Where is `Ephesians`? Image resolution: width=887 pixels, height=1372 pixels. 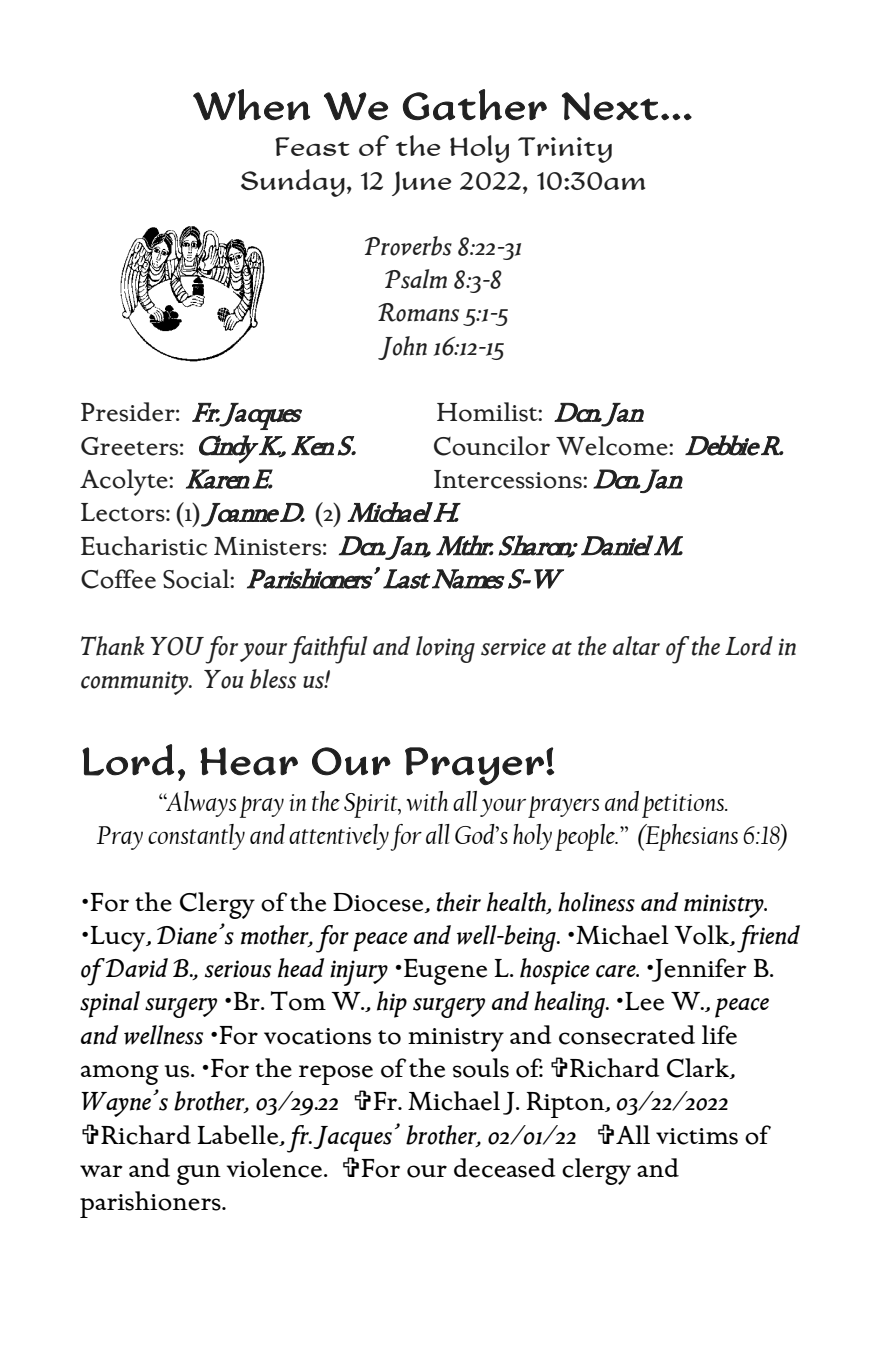
Ephesians is located at coordinates (691, 837).
